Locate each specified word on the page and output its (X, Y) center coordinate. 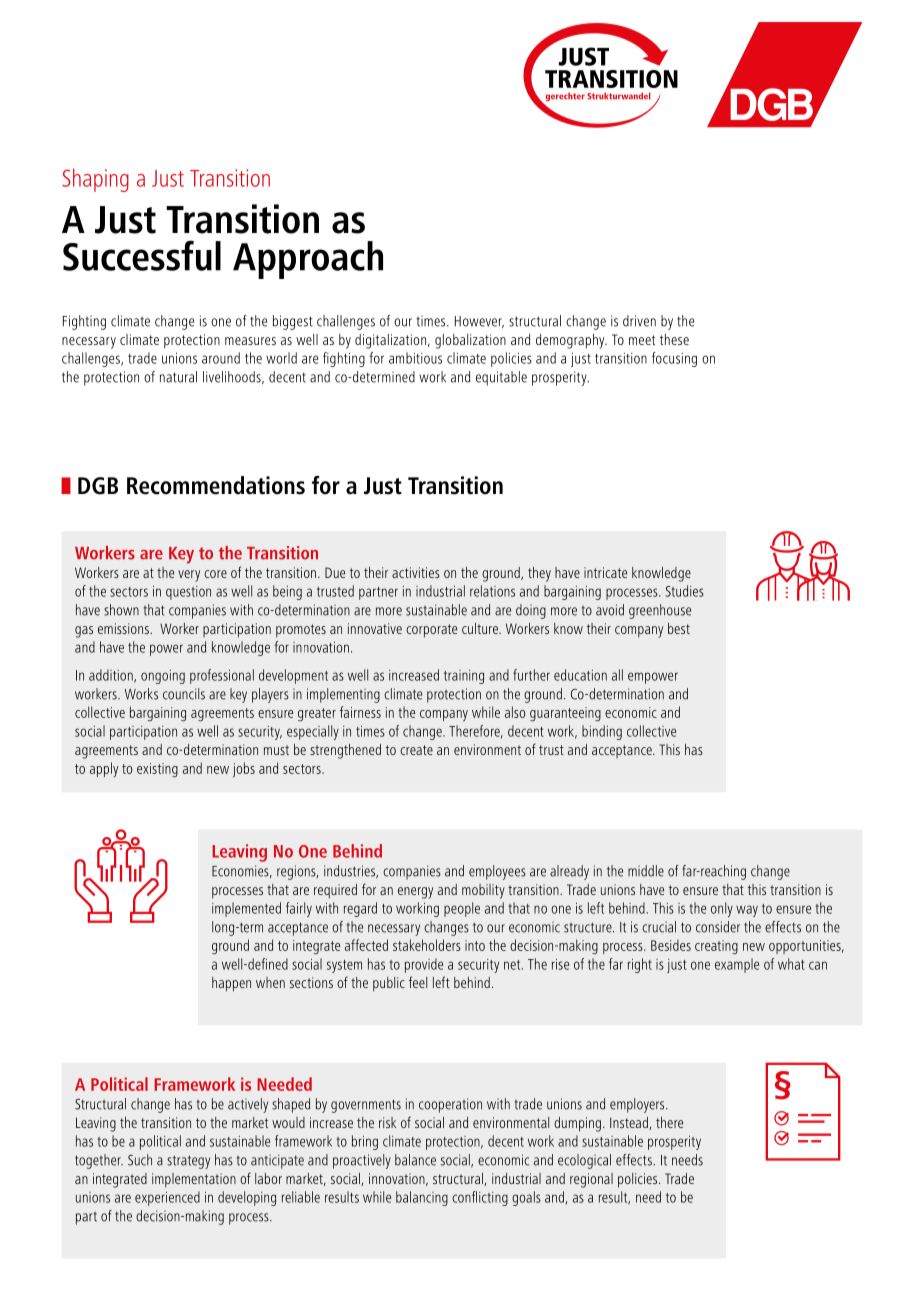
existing (157, 770)
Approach (308, 260)
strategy (188, 1162)
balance (415, 1160)
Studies (684, 591)
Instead (630, 1123)
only (722, 909)
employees (497, 872)
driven (639, 321)
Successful (142, 255)
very (189, 576)
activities (416, 572)
